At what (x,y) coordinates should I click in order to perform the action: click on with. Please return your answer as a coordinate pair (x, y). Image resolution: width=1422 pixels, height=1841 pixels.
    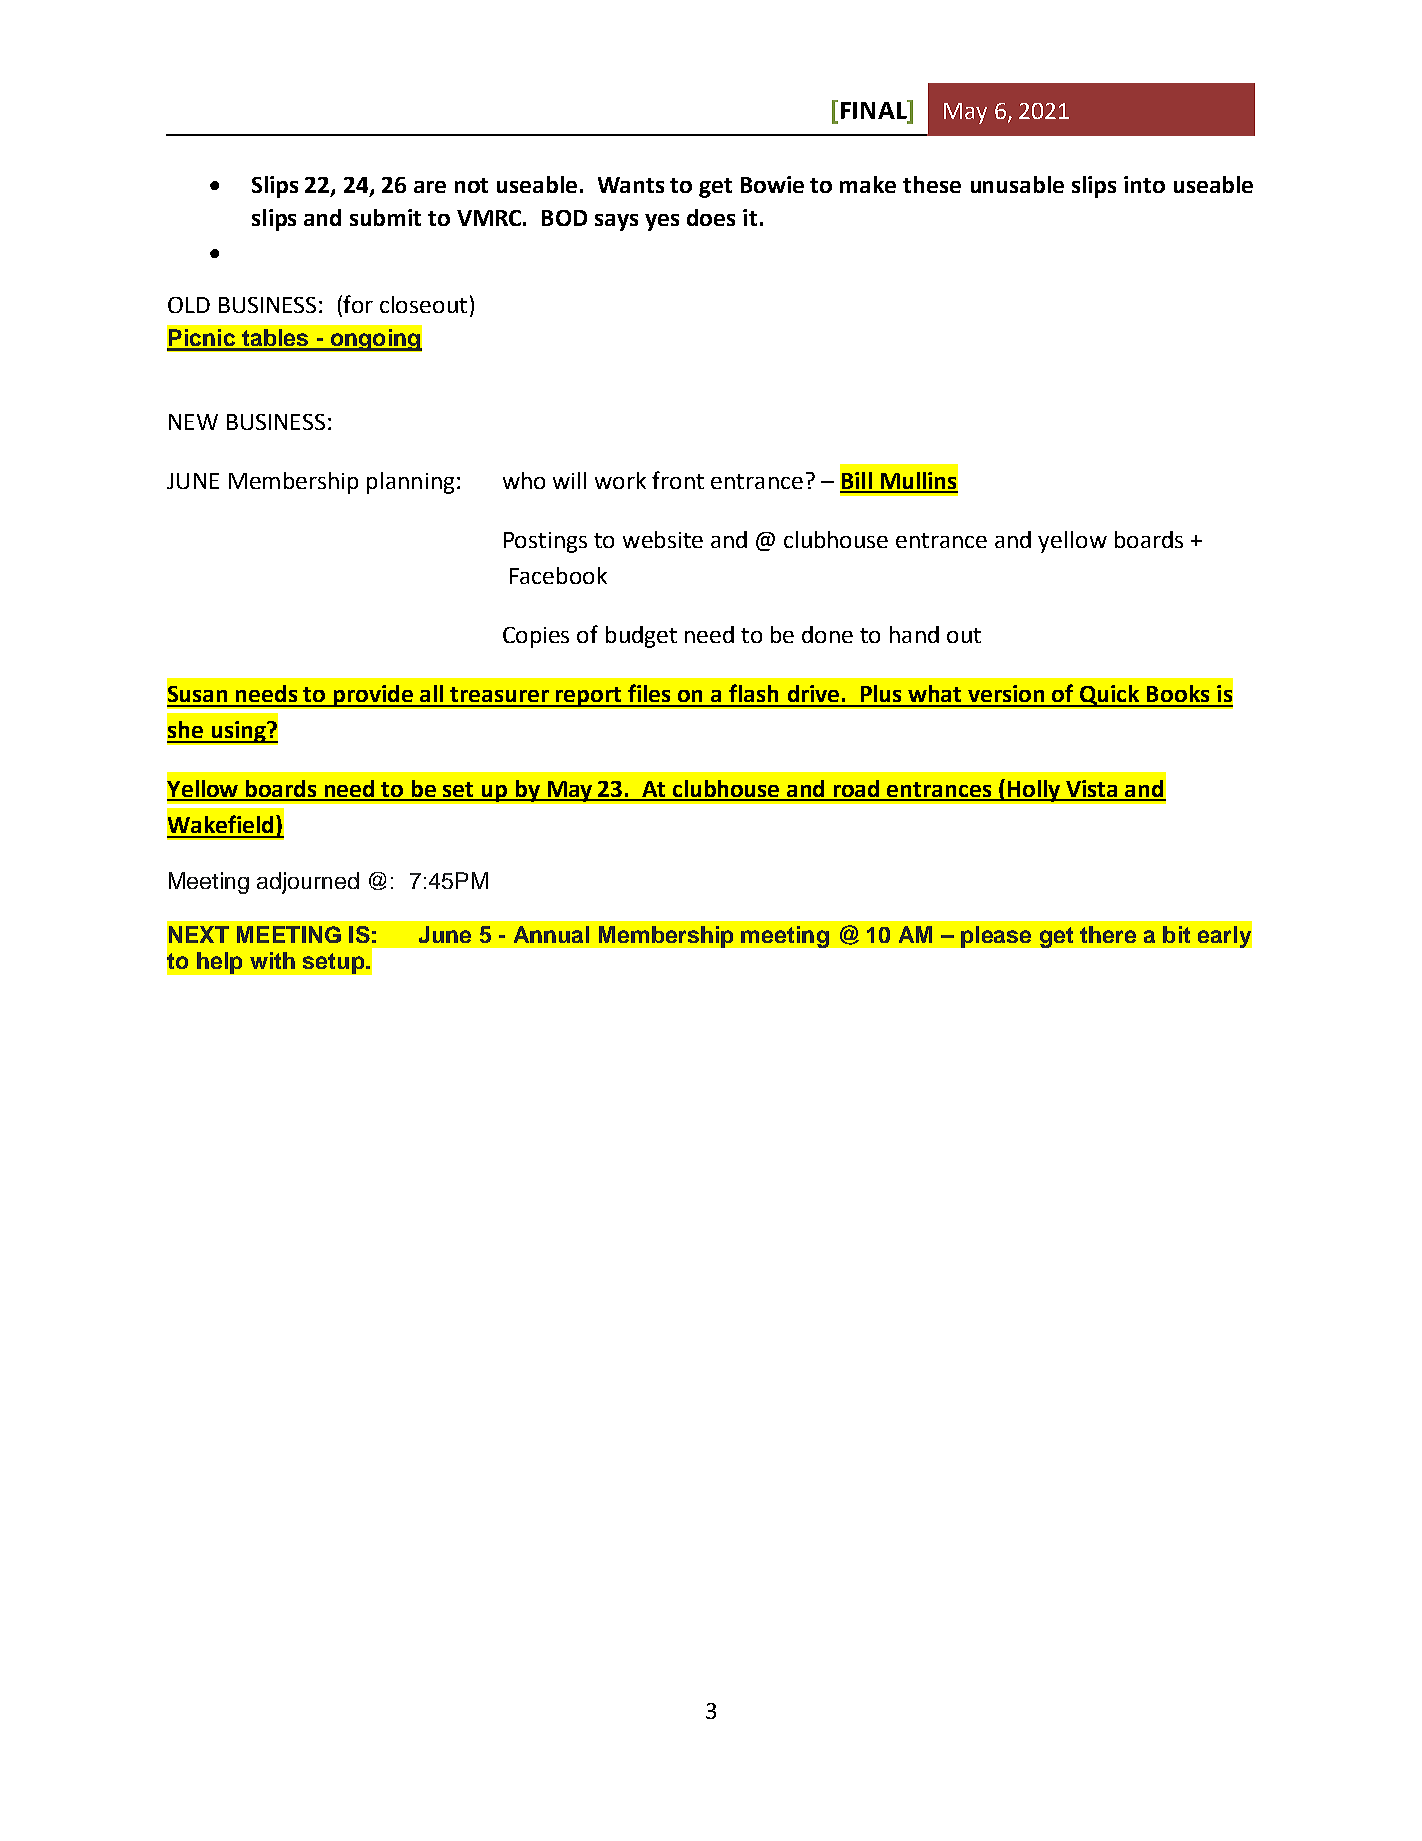
    Looking at the image, I should click on (272, 960).
